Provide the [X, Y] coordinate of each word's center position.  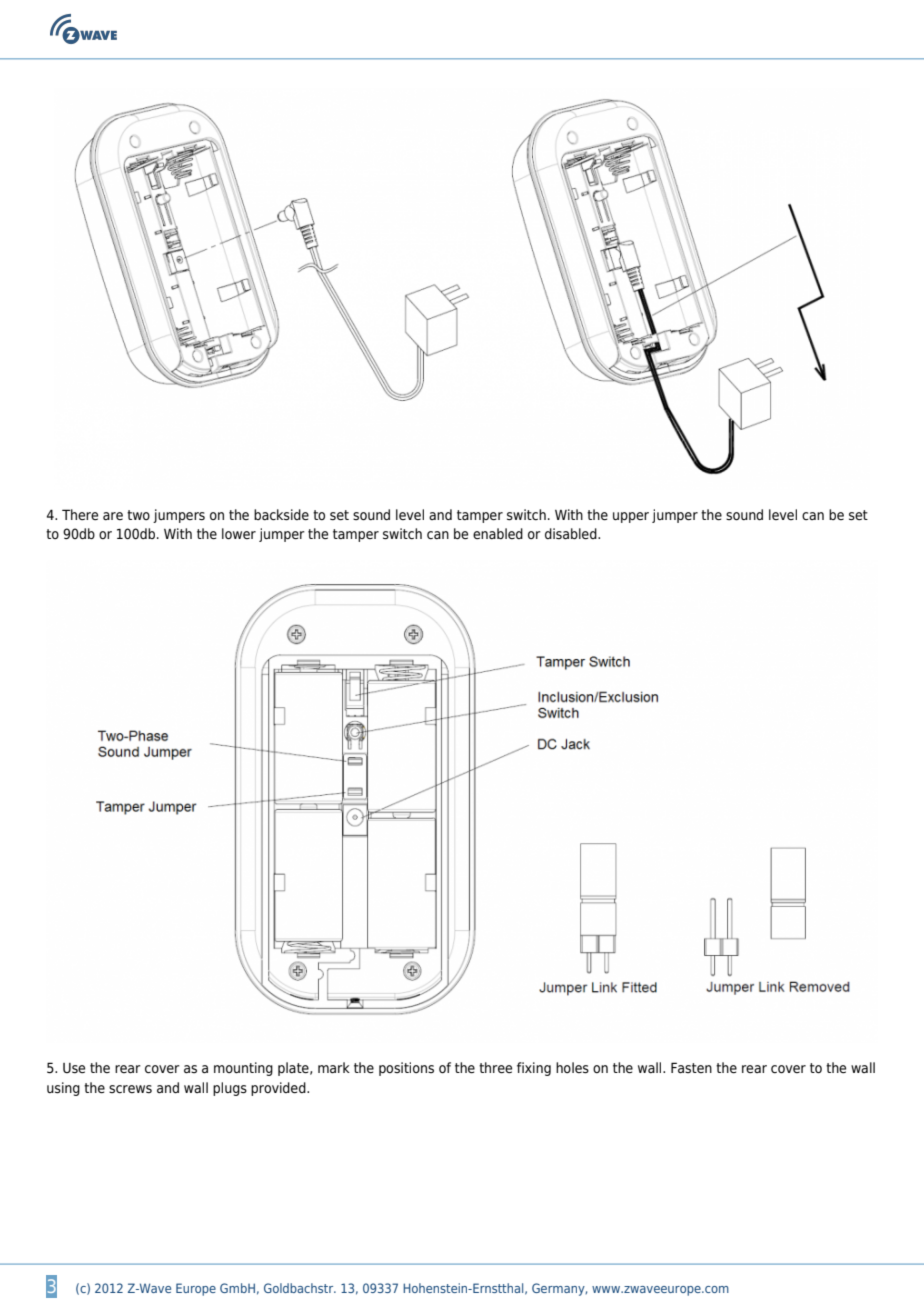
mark [334, 1067]
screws [130, 1089]
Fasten [691, 1067]
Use [74, 1068]
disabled [572, 534]
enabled [498, 533]
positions [406, 1069]
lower [239, 534]
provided [279, 1089]
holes [572, 1068]
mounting [243, 1069]
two [138, 515]
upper [631, 517]
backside [281, 515]
